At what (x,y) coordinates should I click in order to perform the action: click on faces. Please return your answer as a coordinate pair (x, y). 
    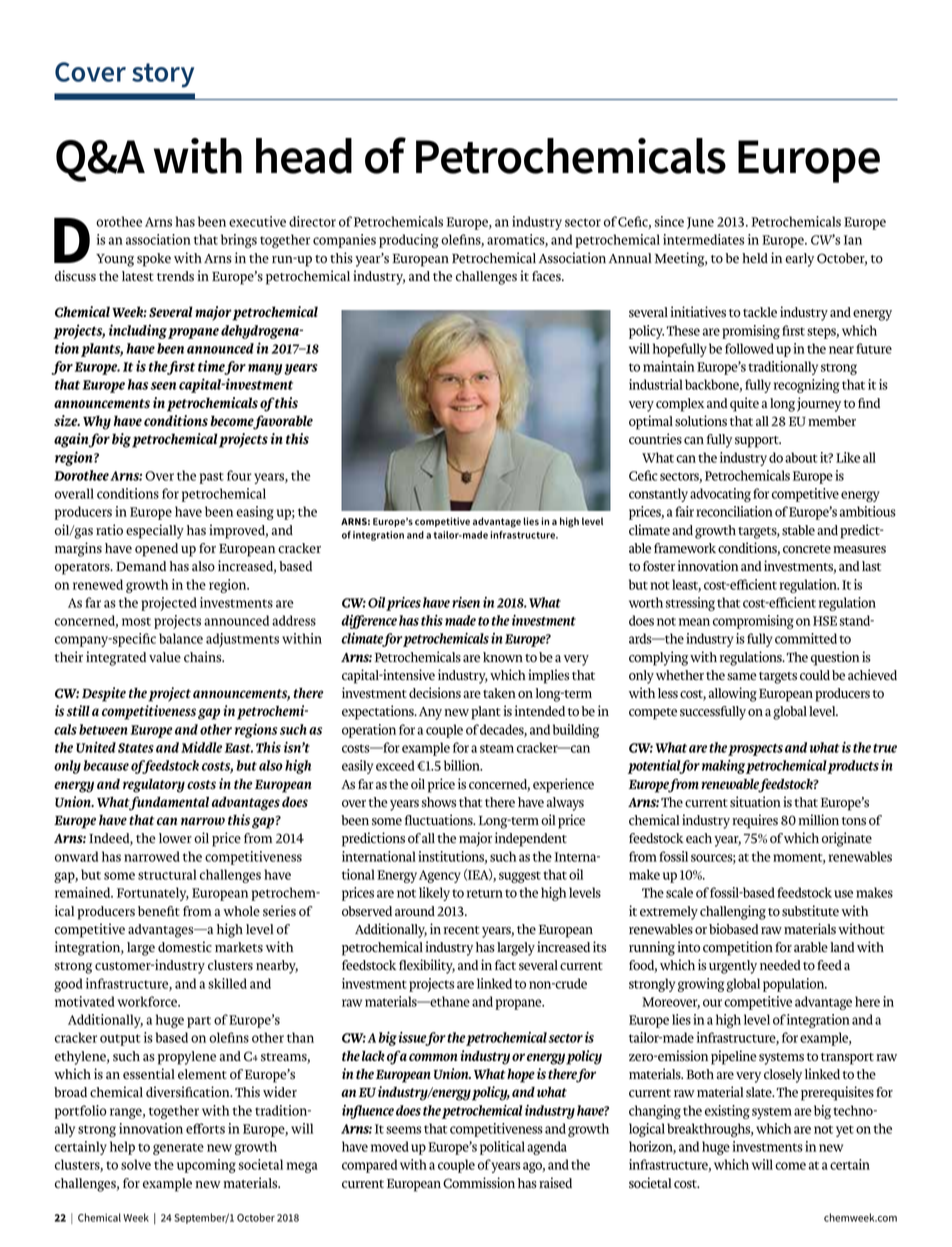
    Looking at the image, I should click on (547, 276).
